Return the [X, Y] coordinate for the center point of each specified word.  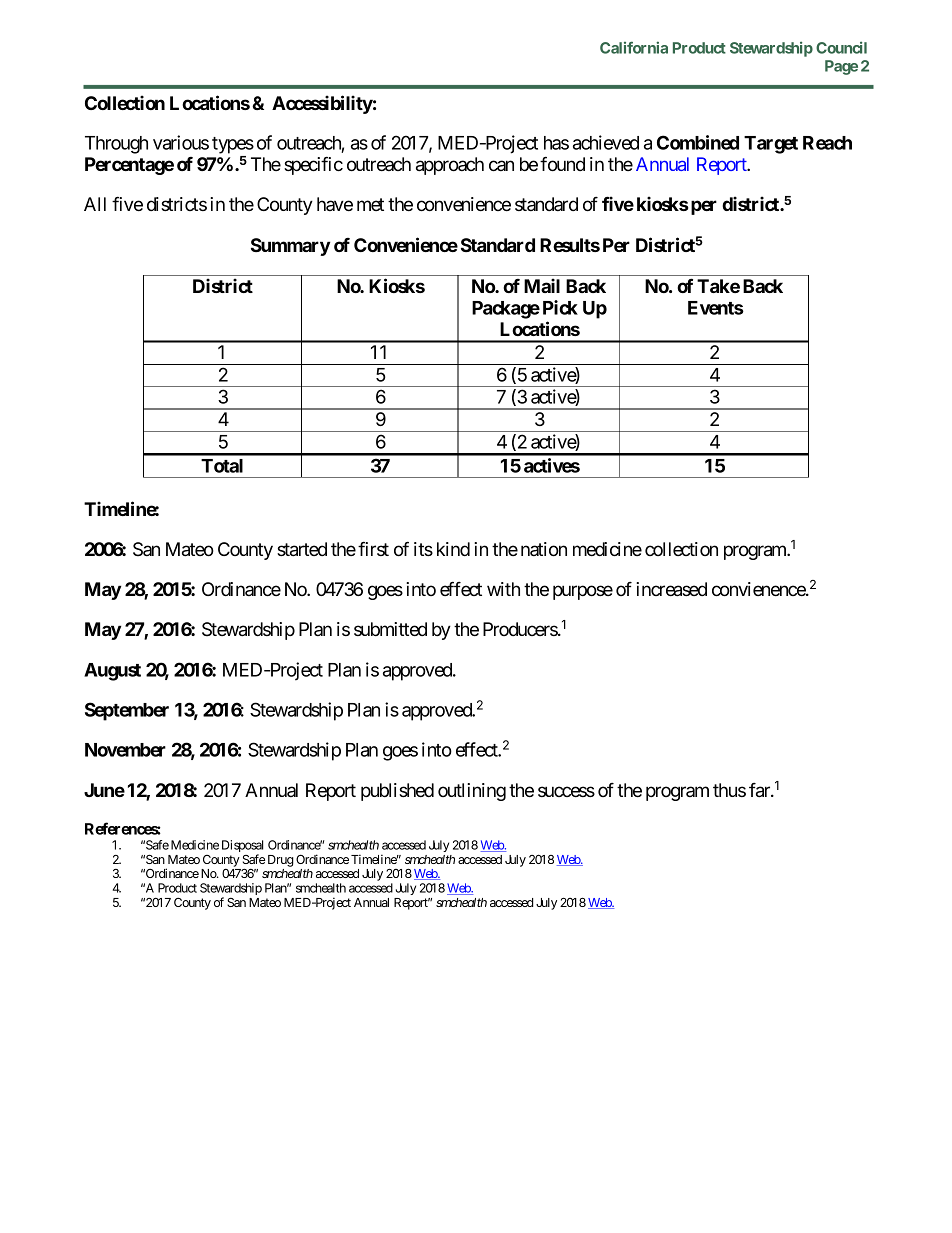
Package [506, 310]
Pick [560, 307]
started [302, 549]
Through [116, 145]
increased [671, 589]
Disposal [242, 847]
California [634, 47]
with [503, 589]
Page [841, 67]
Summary [290, 247]
